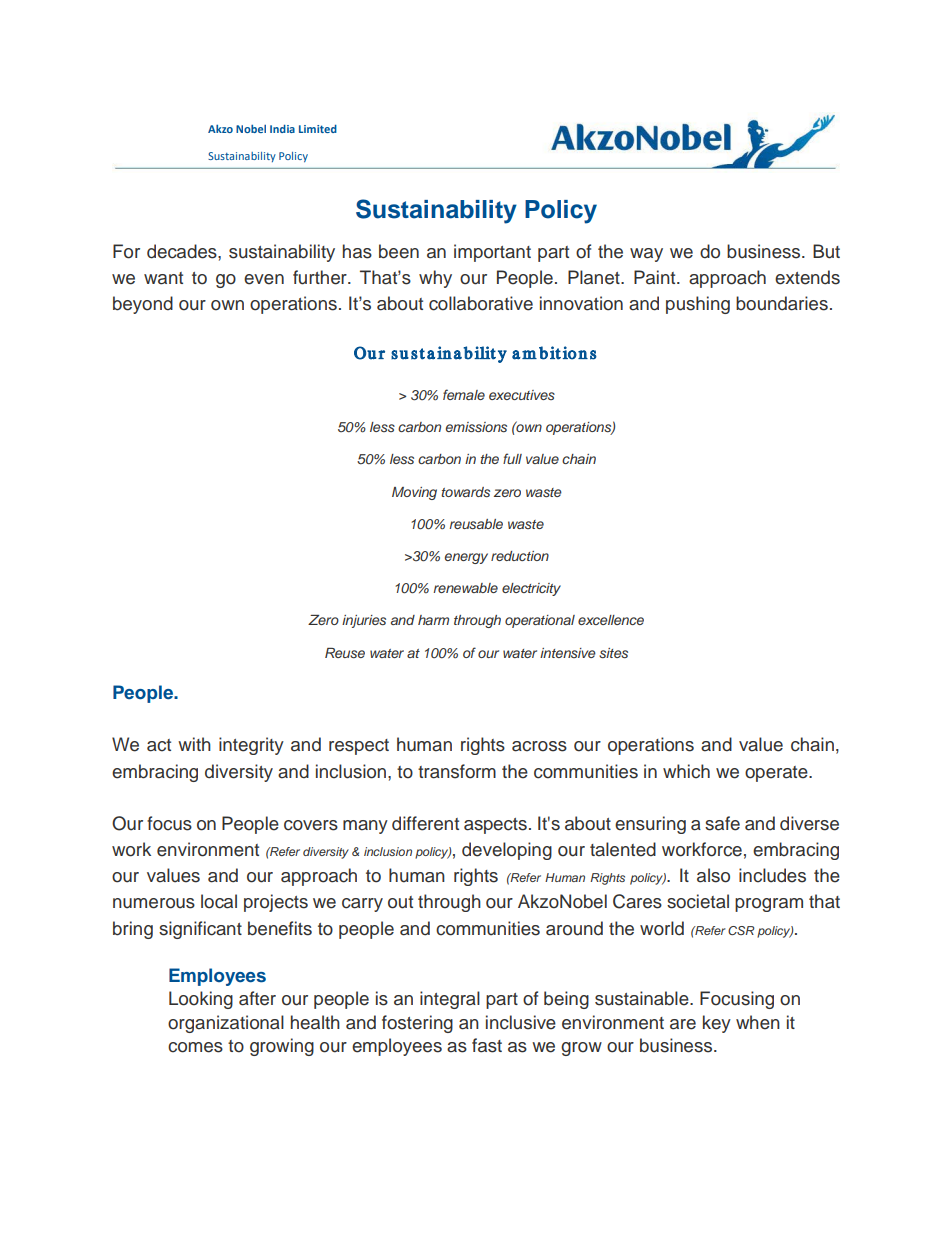 This screenshot has width=952, height=1233. Describe the element at coordinates (826, 251) in the screenshot. I see `But` at that location.
